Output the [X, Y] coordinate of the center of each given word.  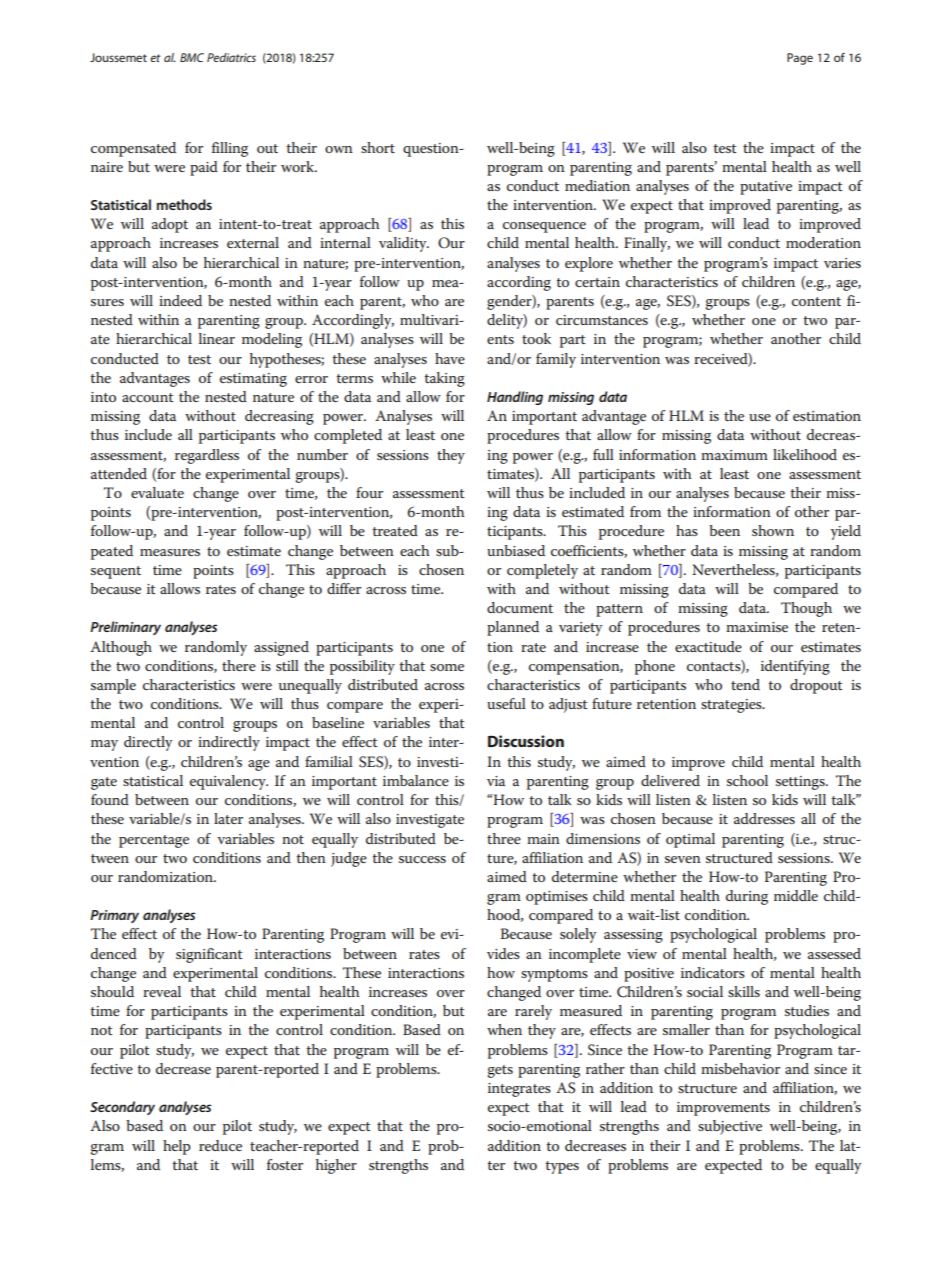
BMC [192, 57]
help [177, 1147]
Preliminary [125, 628]
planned [513, 628]
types [562, 1167]
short [378, 147]
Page [800, 59]
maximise [757, 627]
